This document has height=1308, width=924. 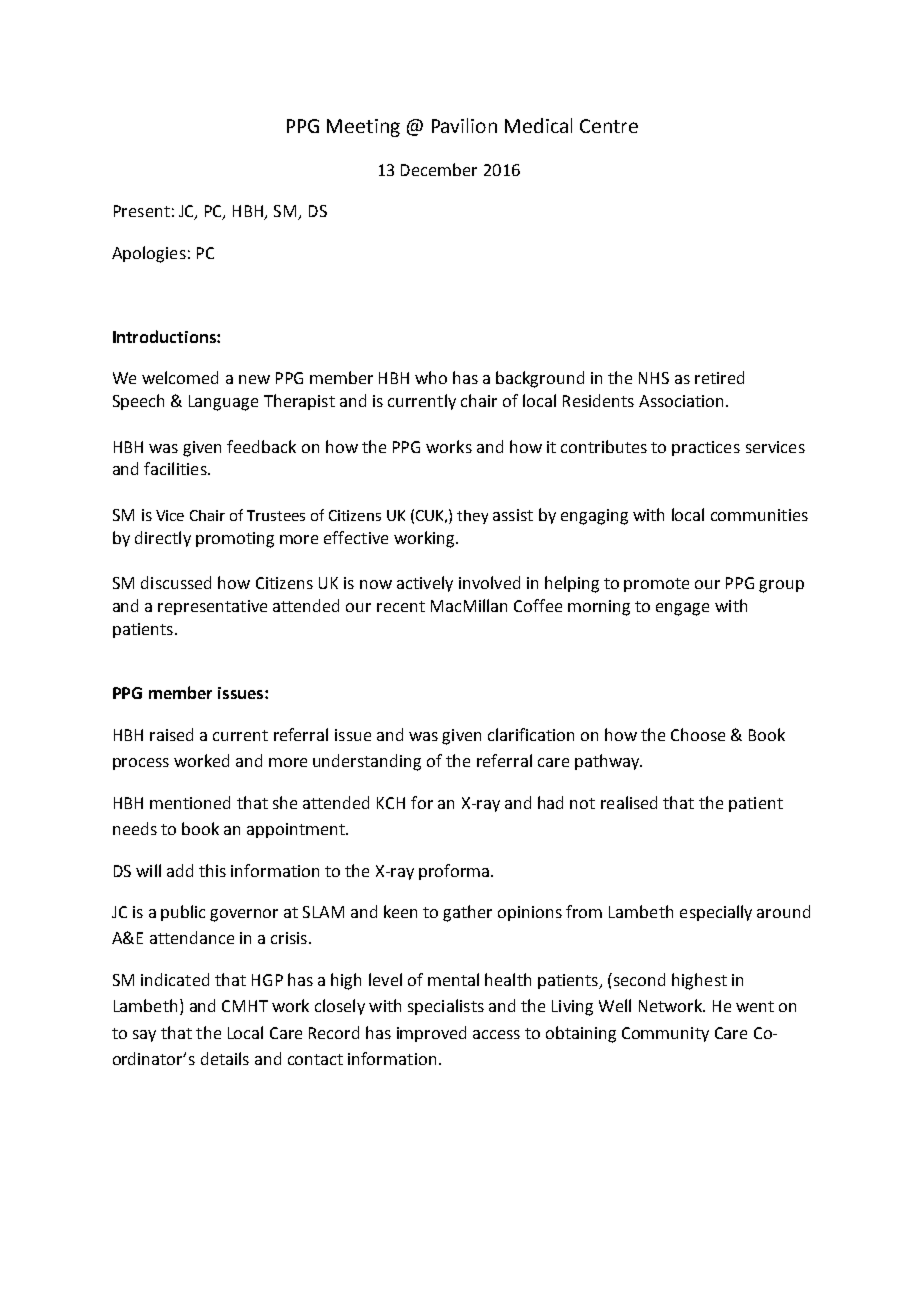 I want to click on December, so click(x=439, y=169).
